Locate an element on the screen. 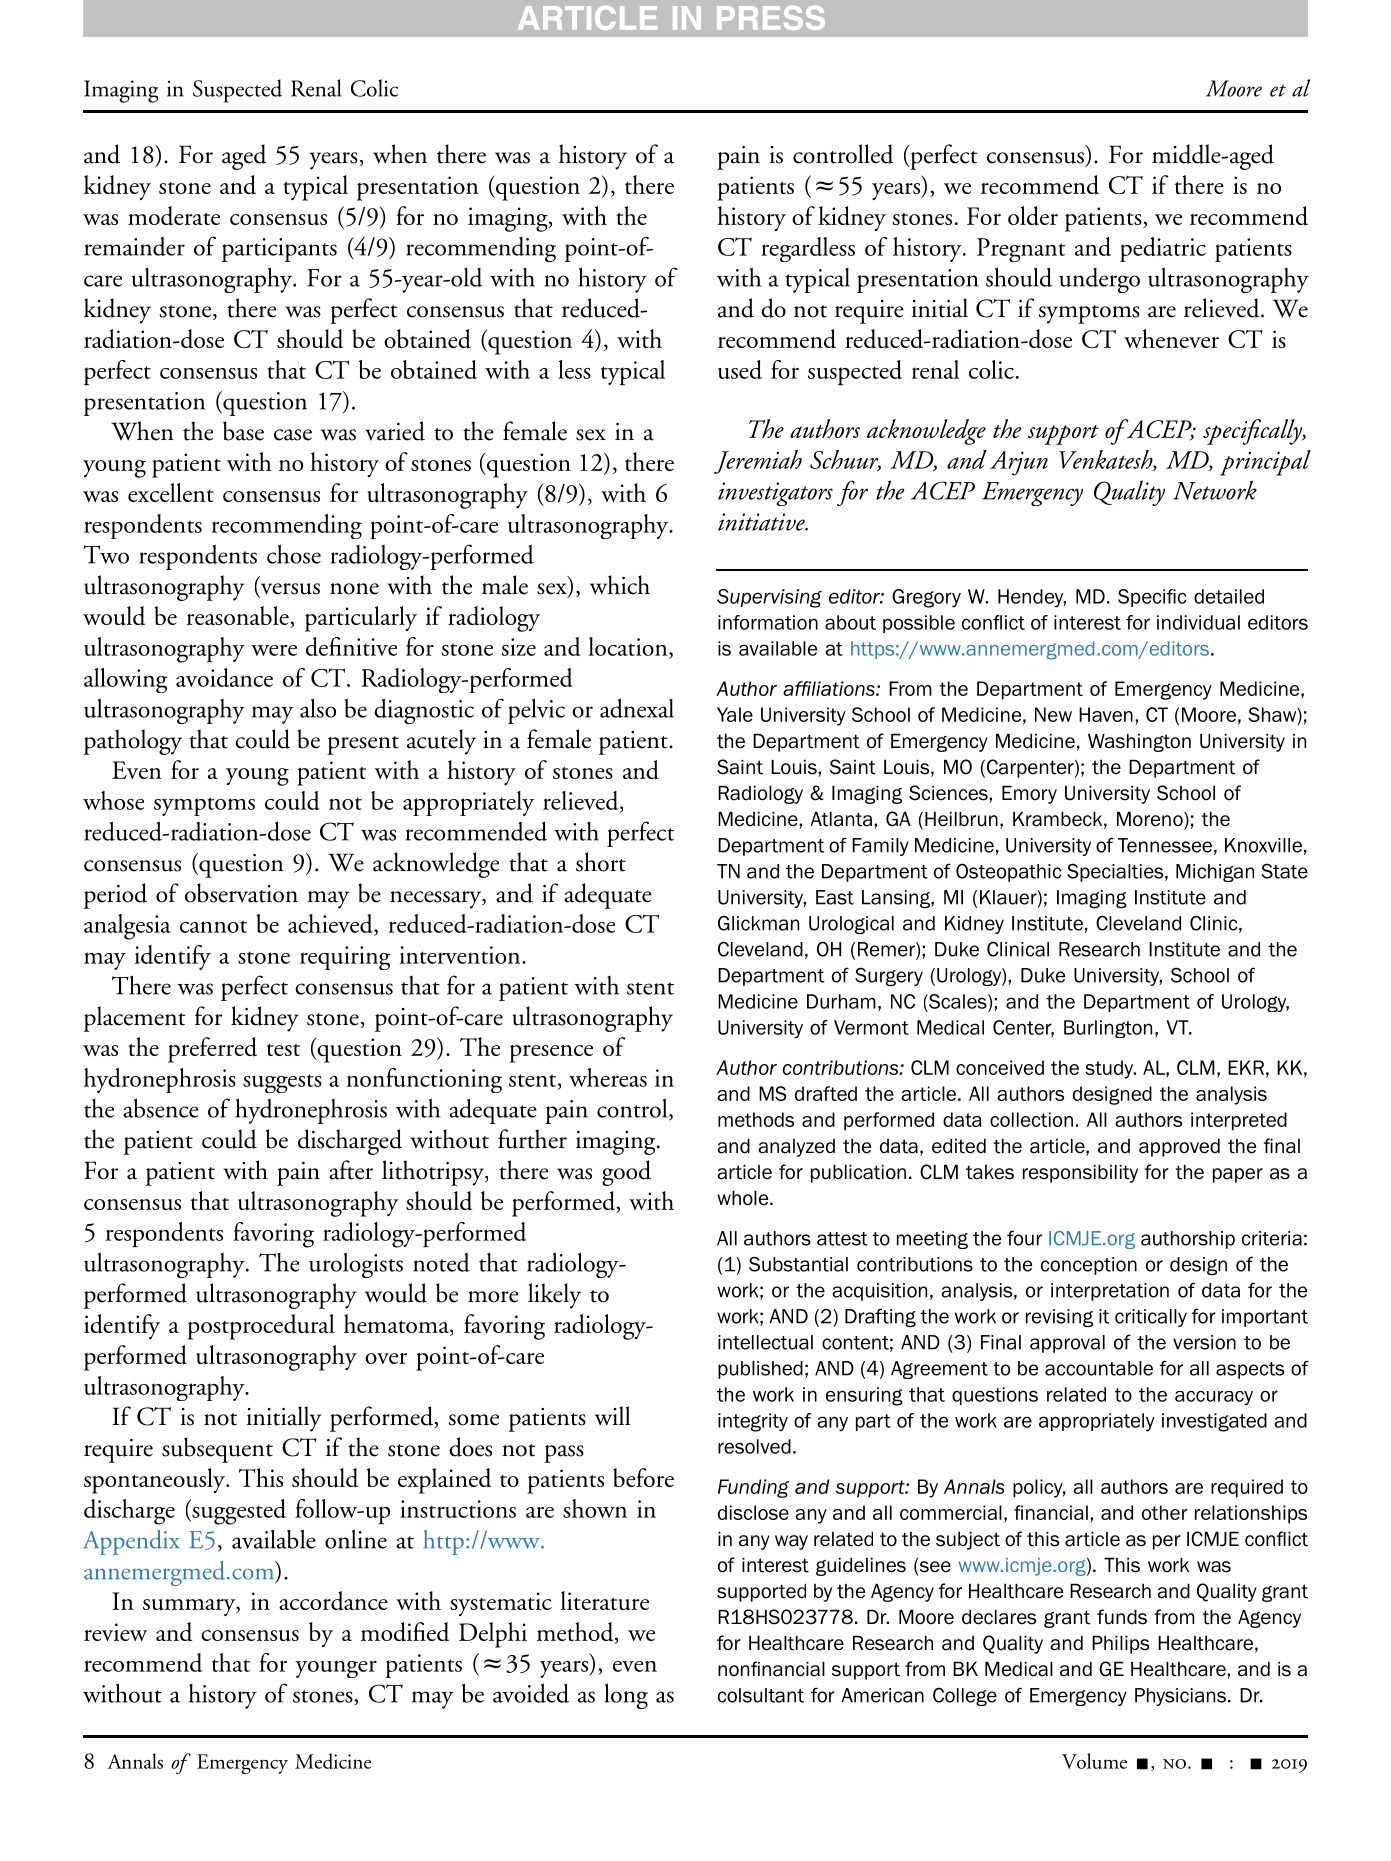 The image size is (1391, 1861). moderate is located at coordinates (174, 215).
